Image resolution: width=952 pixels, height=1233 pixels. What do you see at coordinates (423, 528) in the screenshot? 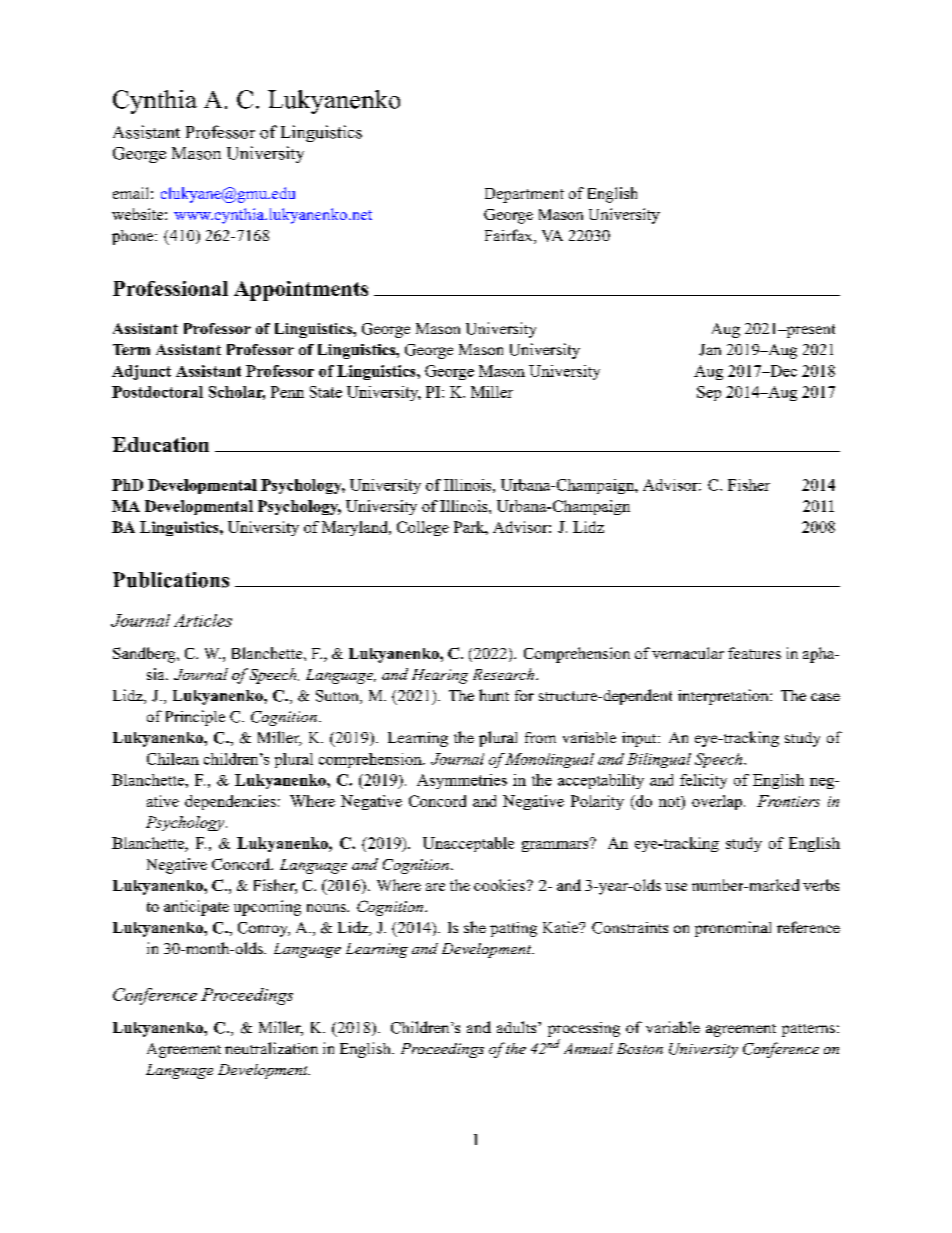
I see `College` at bounding box center [423, 528].
